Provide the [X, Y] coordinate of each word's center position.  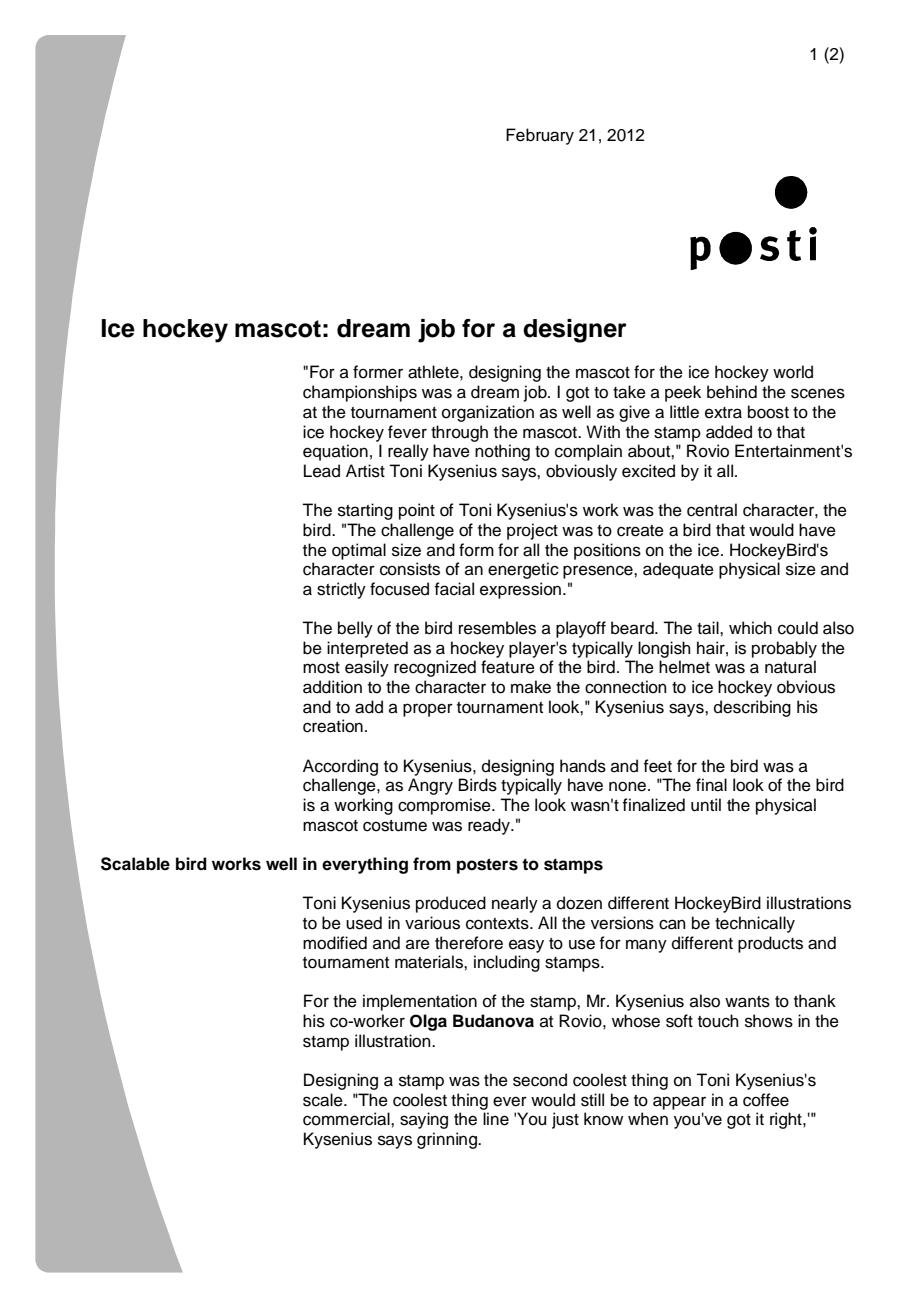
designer [575, 331]
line [496, 1119]
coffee [766, 1100]
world [793, 372]
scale [324, 1100]
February [540, 136]
